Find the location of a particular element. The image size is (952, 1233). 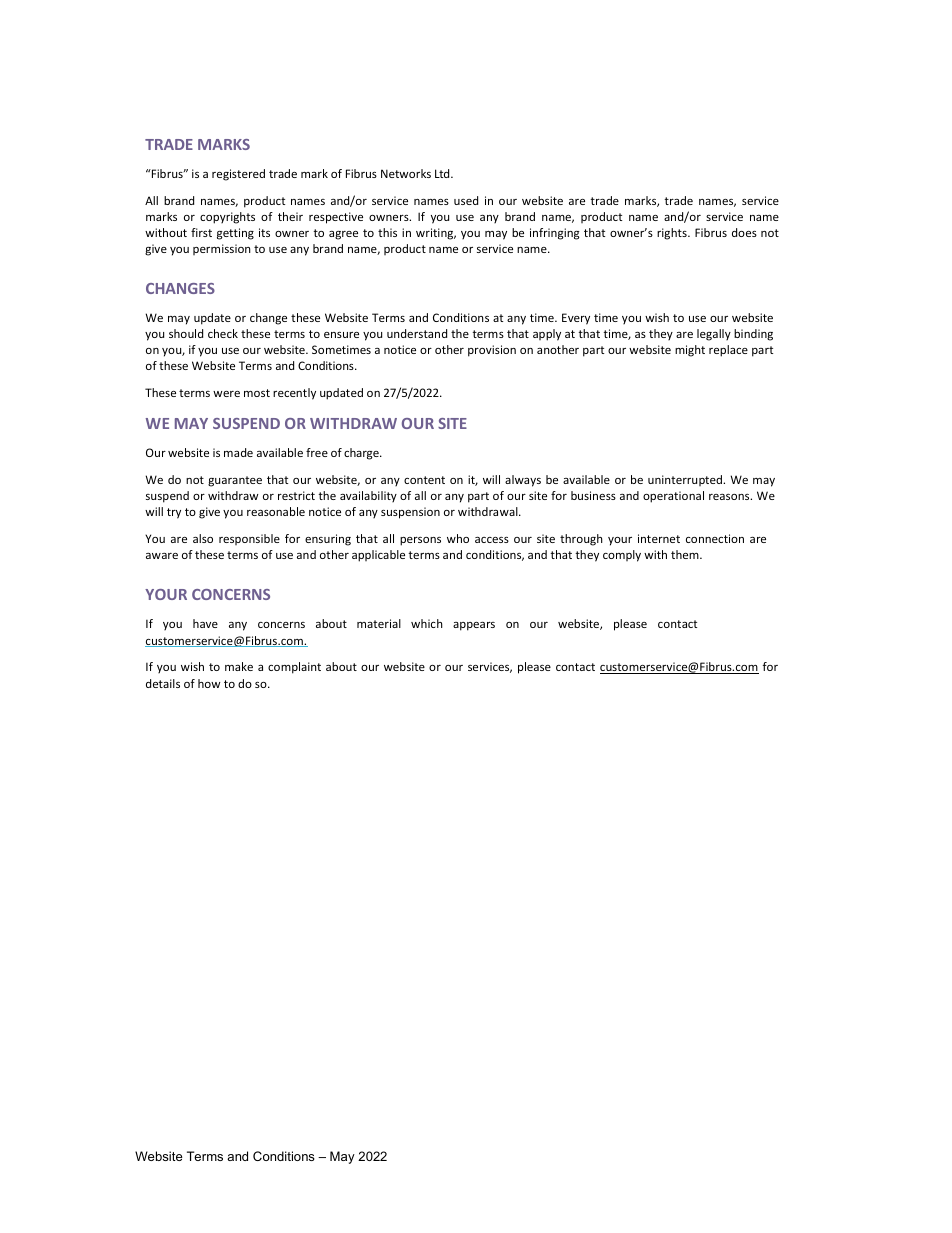

them is located at coordinates (686, 554).
